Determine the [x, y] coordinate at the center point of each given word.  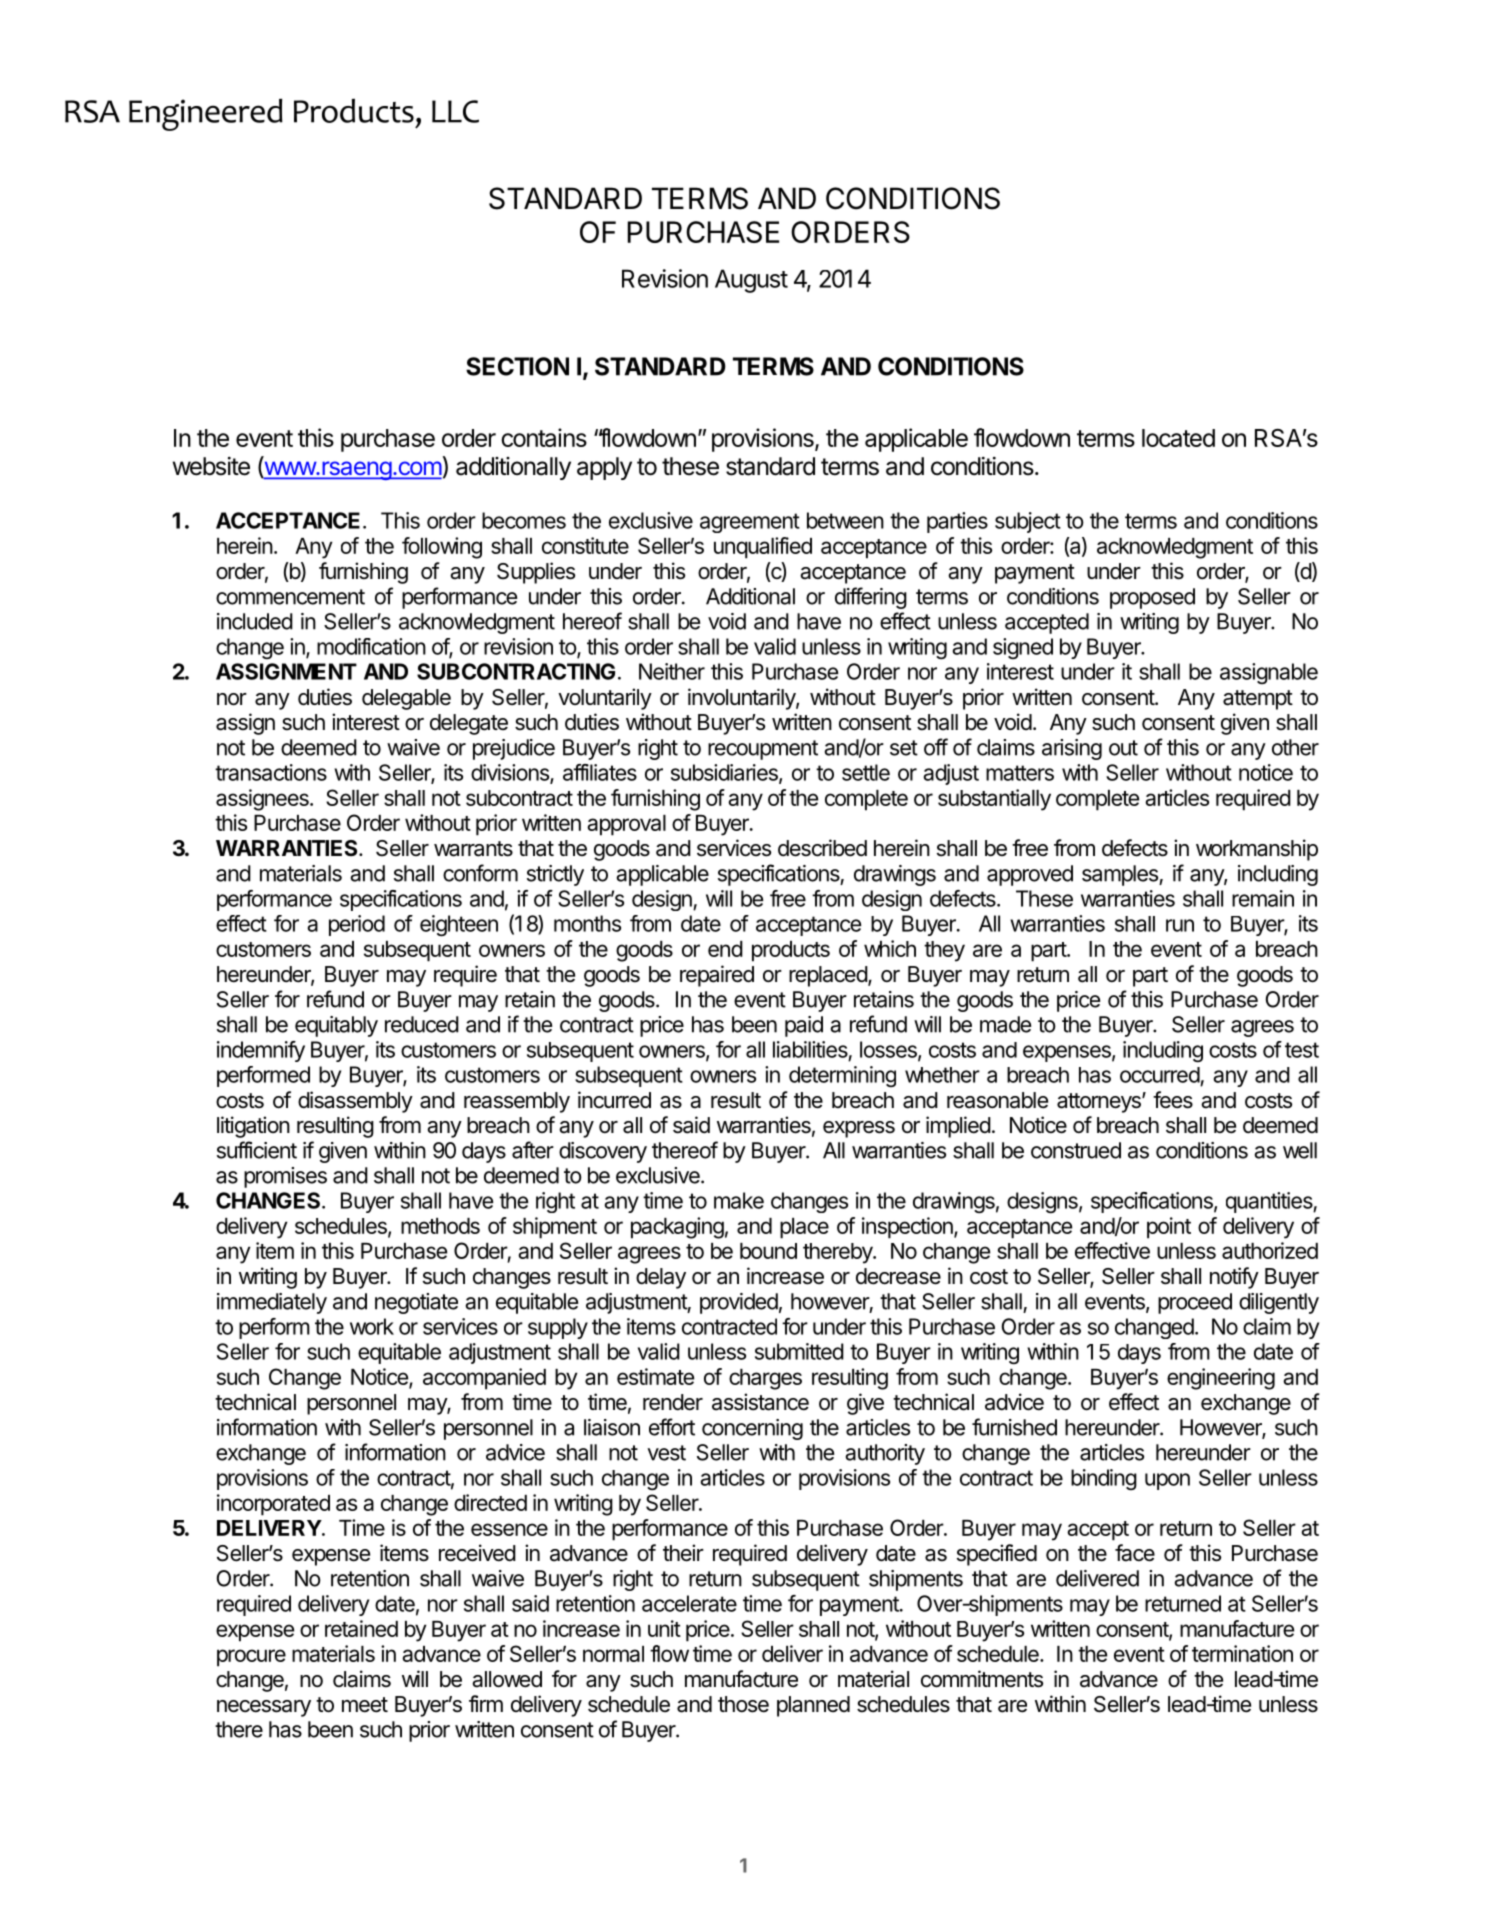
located [1178, 438]
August [751, 281]
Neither [672, 671]
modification [371, 646]
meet [365, 1705]
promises [285, 1177]
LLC [455, 111]
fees [1173, 1100]
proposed [1152, 598]
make [739, 1200]
